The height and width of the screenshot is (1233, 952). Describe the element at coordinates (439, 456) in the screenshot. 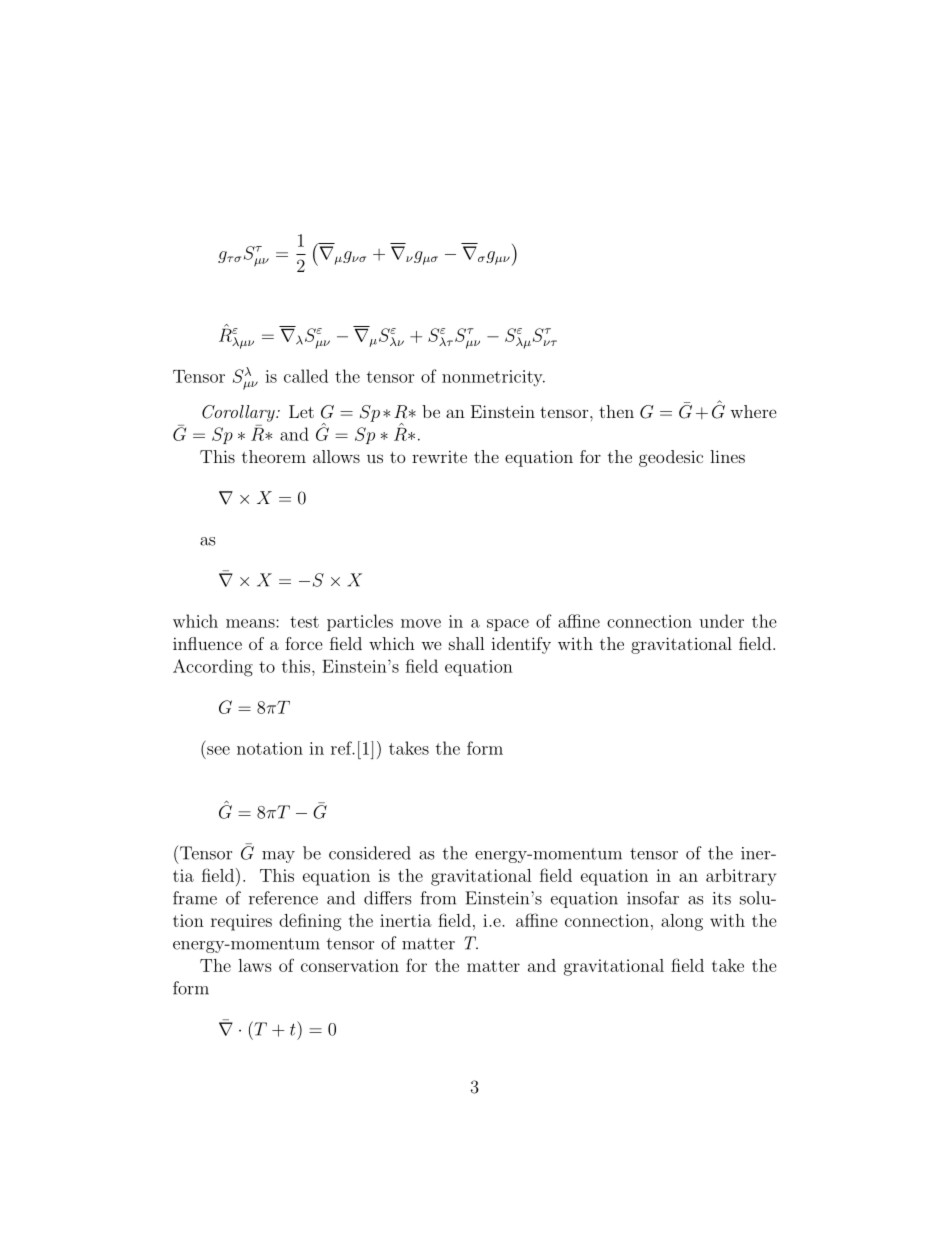

I see `rewrite` at that location.
